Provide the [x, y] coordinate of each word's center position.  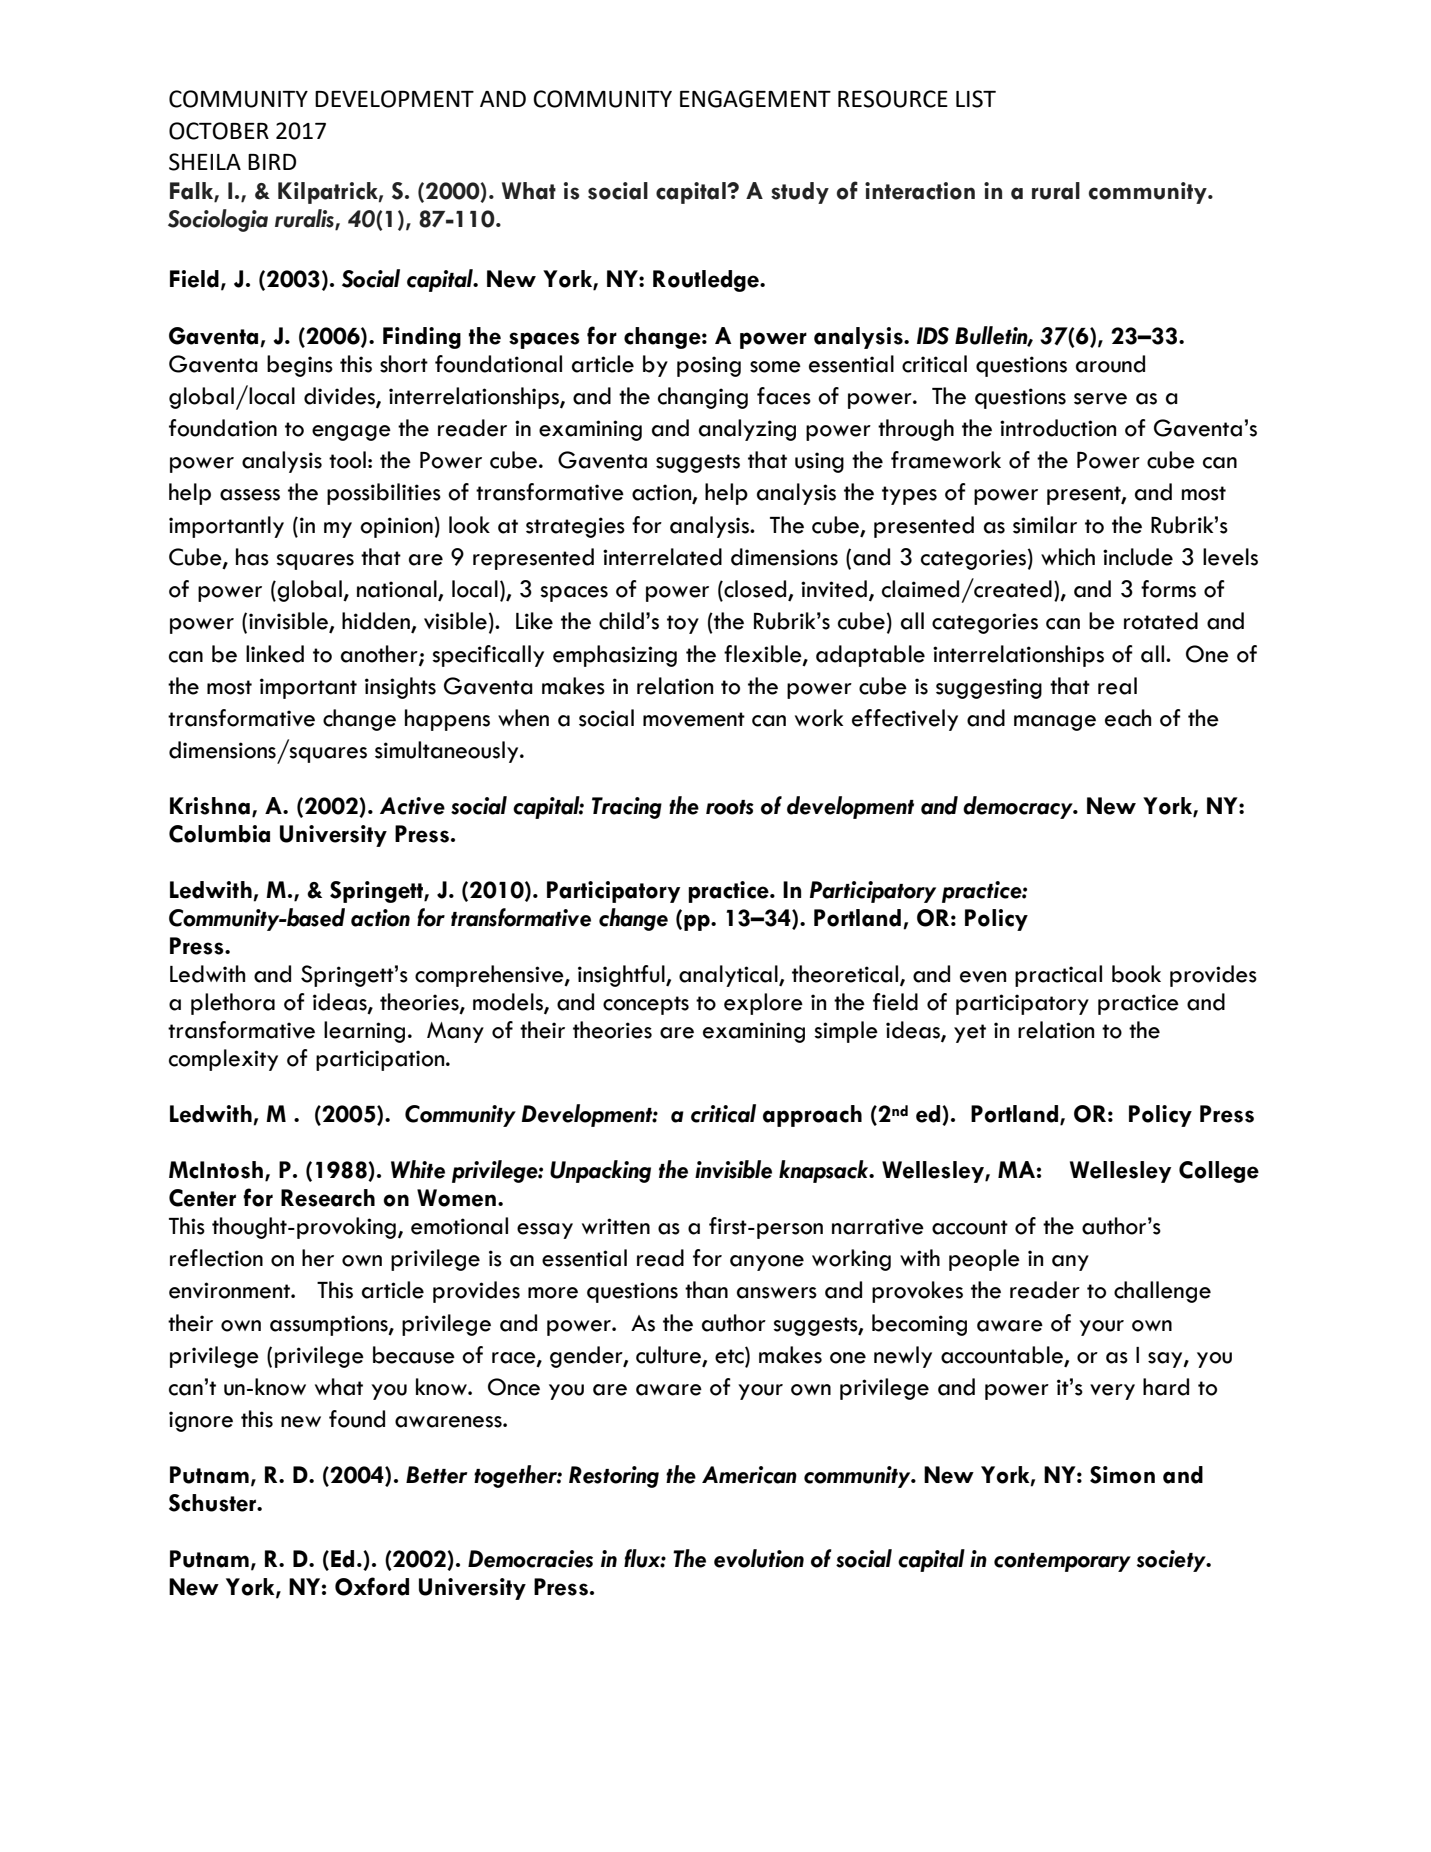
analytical [729, 976]
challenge [1162, 1292]
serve [1100, 399]
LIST [976, 99]
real [1117, 686]
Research [328, 1198]
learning [364, 1032]
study [800, 193]
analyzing [747, 430]
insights [400, 688]
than [706, 1290]
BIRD [272, 162]
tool [347, 460]
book [1136, 974]
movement [694, 719]
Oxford [372, 1586]
